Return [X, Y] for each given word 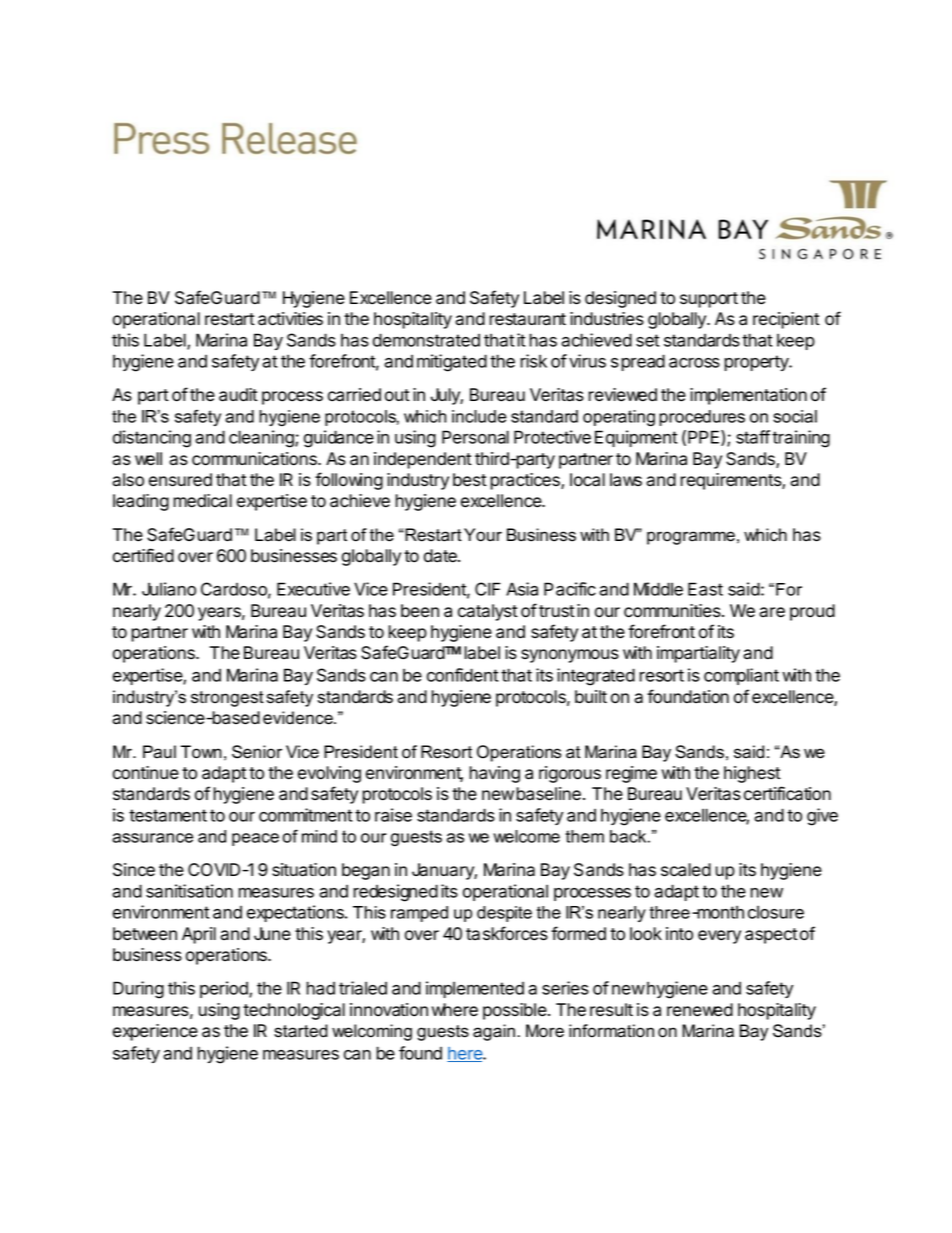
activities [290, 319]
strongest [227, 699]
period [225, 989]
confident [462, 675]
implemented [475, 989]
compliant [741, 676]
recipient [786, 320]
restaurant [527, 319]
